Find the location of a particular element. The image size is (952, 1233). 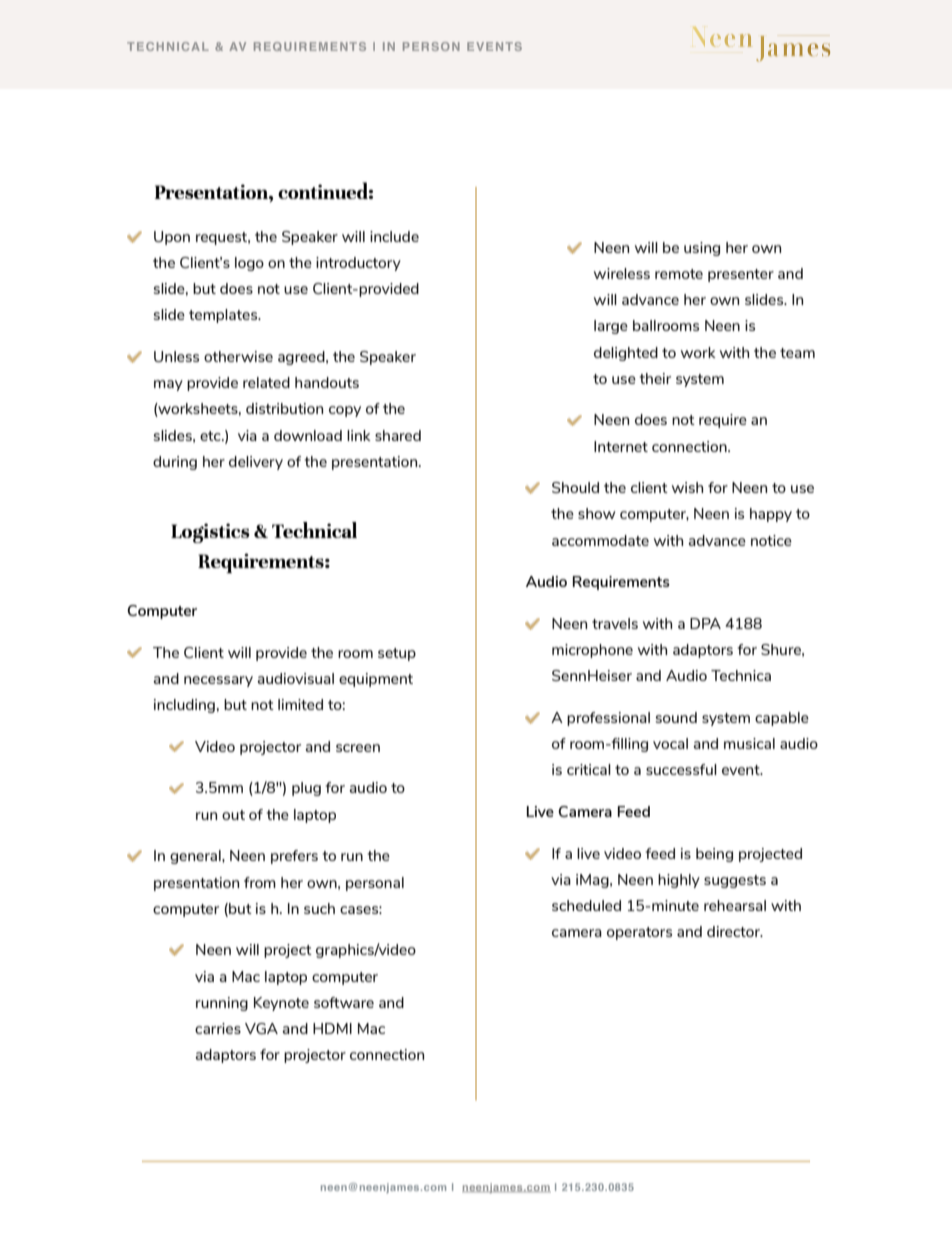

Logistics is located at coordinates (210, 533).
